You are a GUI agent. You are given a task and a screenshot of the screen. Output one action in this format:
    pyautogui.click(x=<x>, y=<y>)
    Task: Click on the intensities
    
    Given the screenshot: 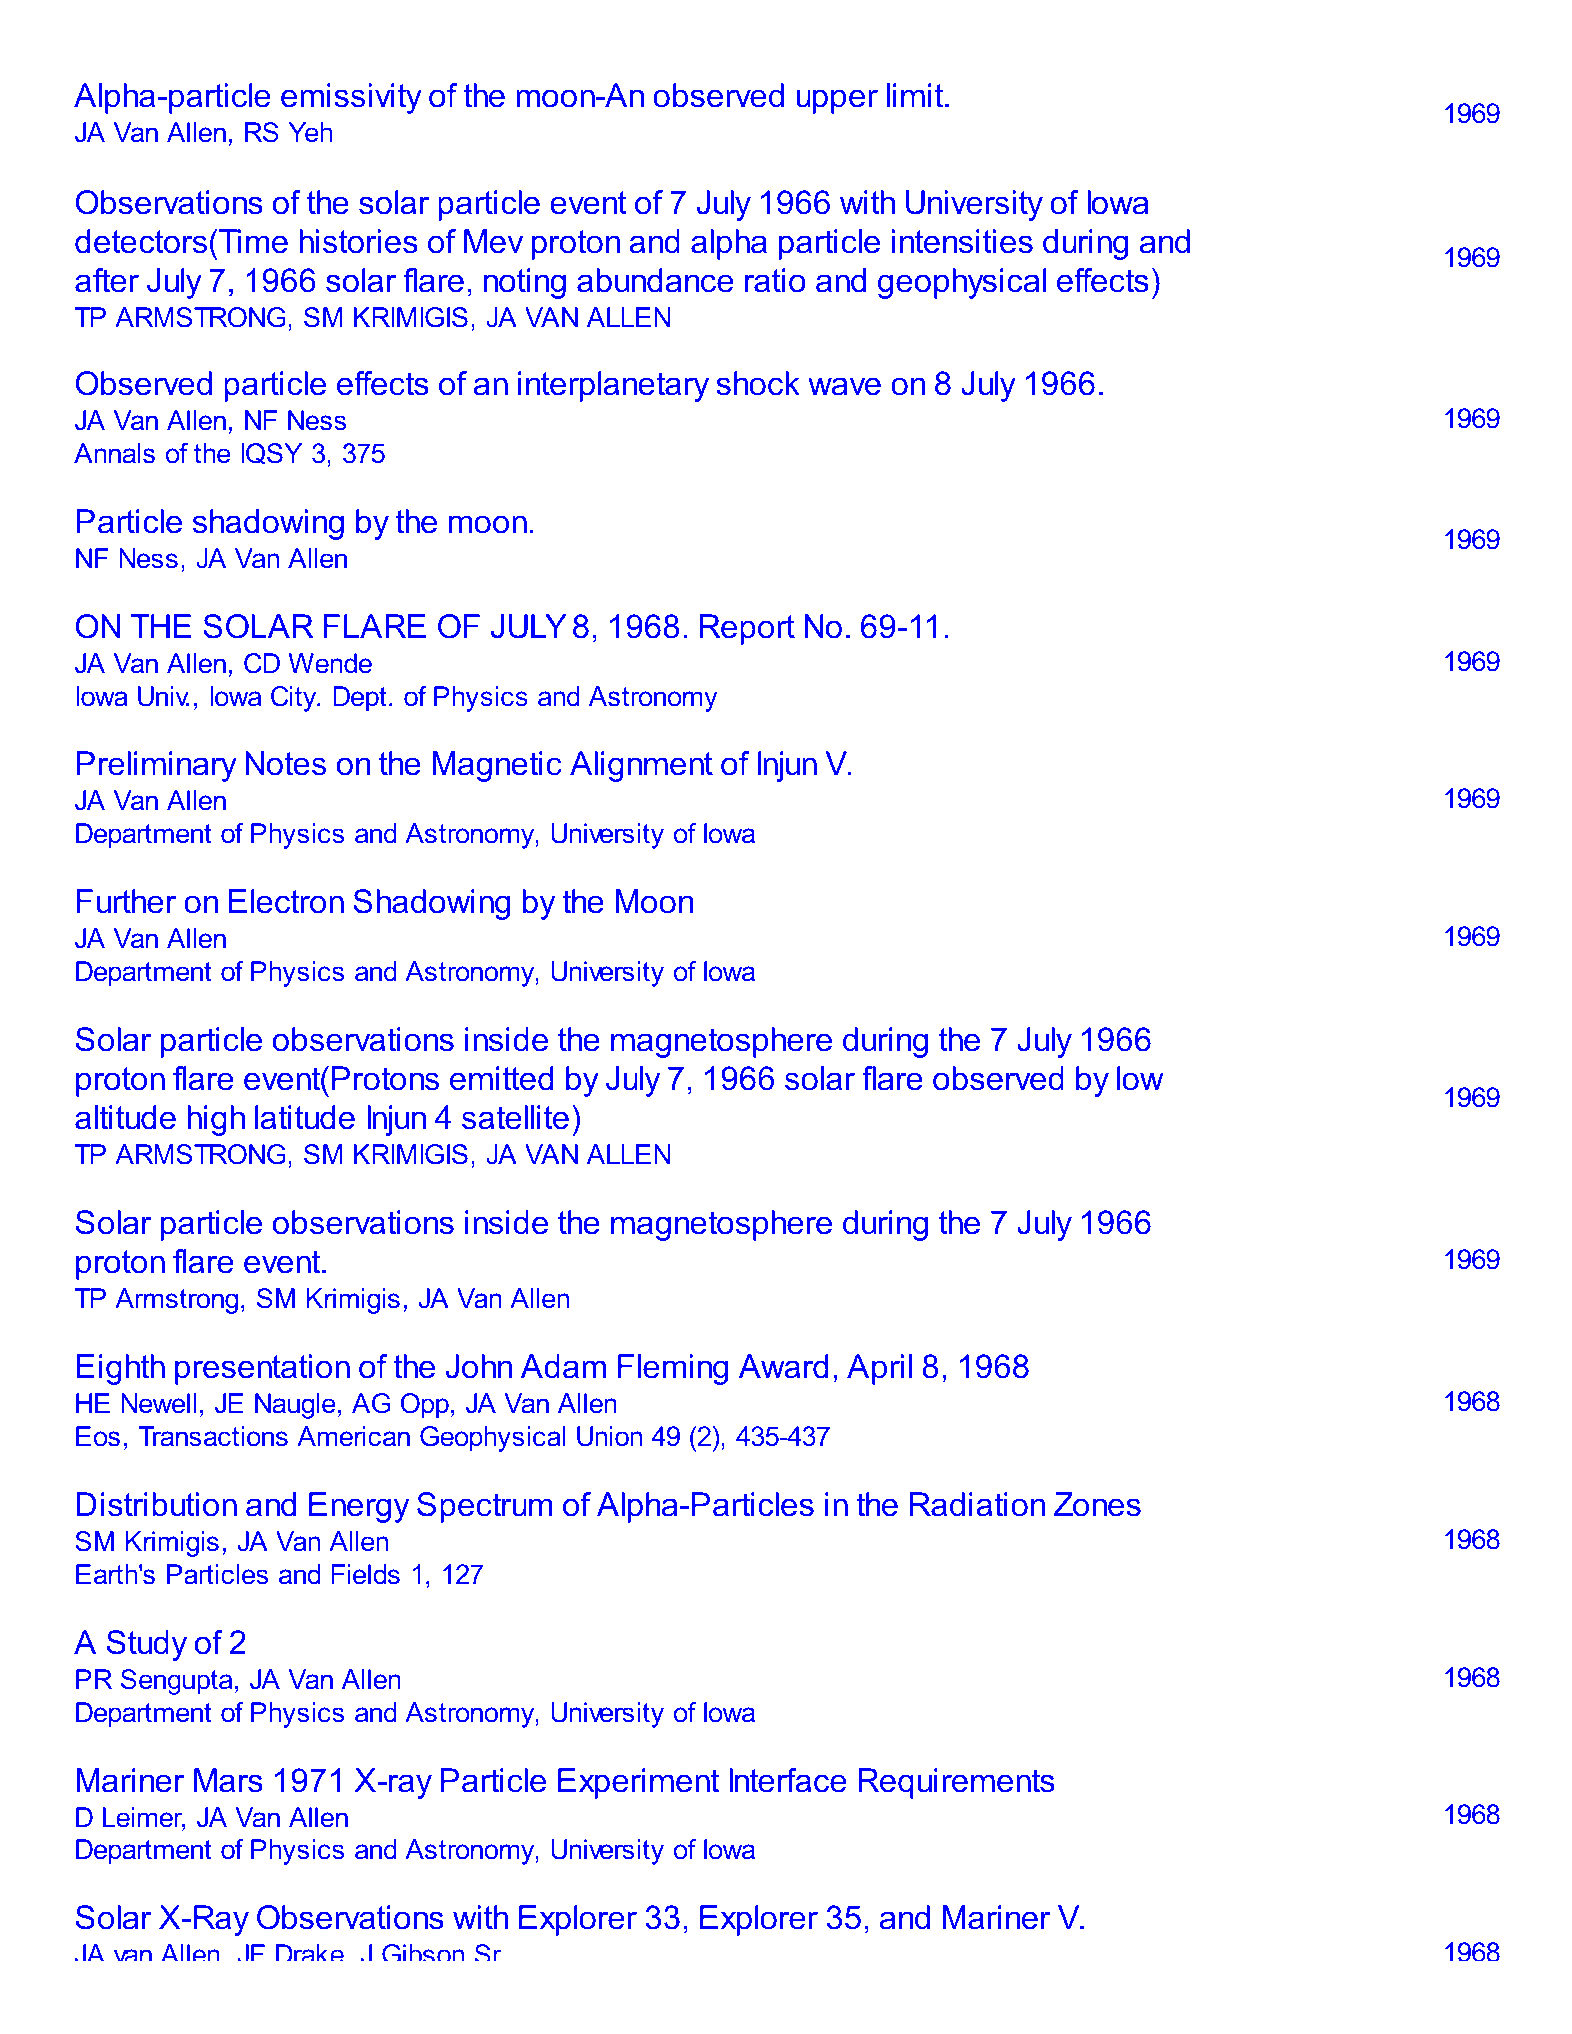 What is the action you would take?
    pyautogui.click(x=962, y=241)
